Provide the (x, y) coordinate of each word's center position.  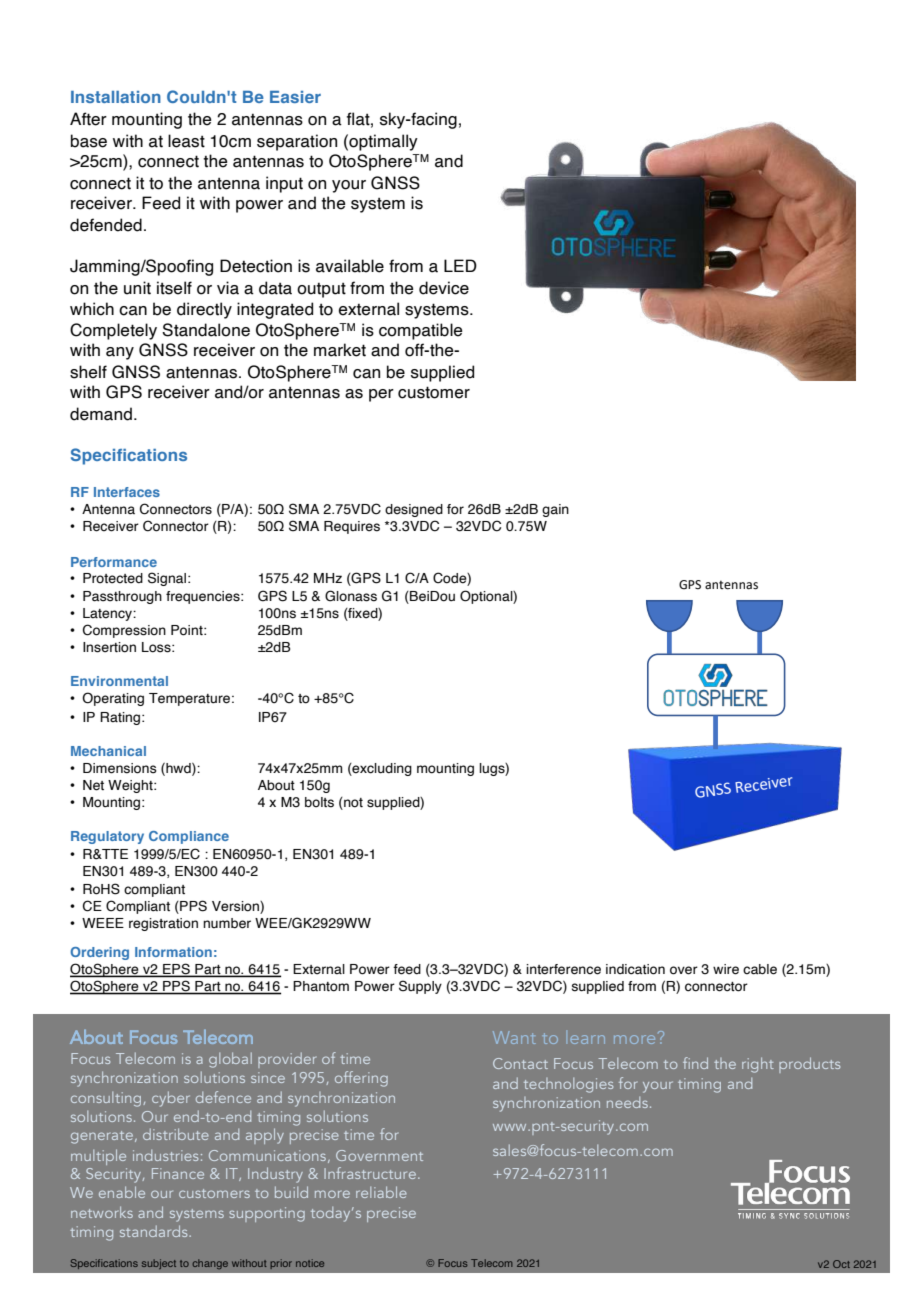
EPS (176, 970)
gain (555, 510)
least (186, 141)
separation (297, 142)
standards (155, 1231)
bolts (319, 802)
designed (414, 510)
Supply (420, 987)
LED (460, 265)
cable (760, 969)
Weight (131, 786)
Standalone (206, 330)
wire (726, 969)
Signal (167, 579)
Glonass (351, 596)
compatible (421, 331)
